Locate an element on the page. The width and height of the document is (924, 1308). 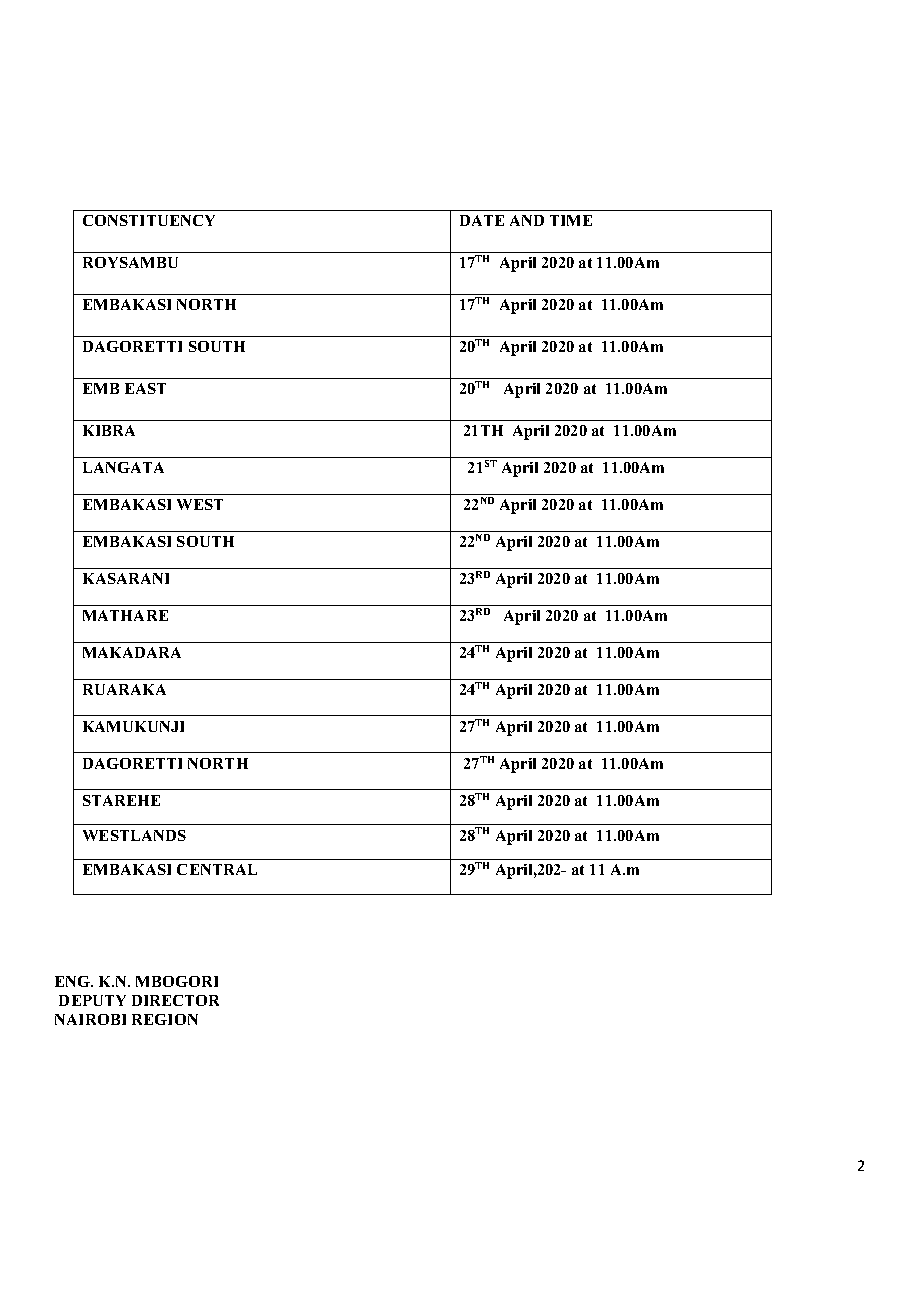
DEPUTY is located at coordinates (92, 1000).
